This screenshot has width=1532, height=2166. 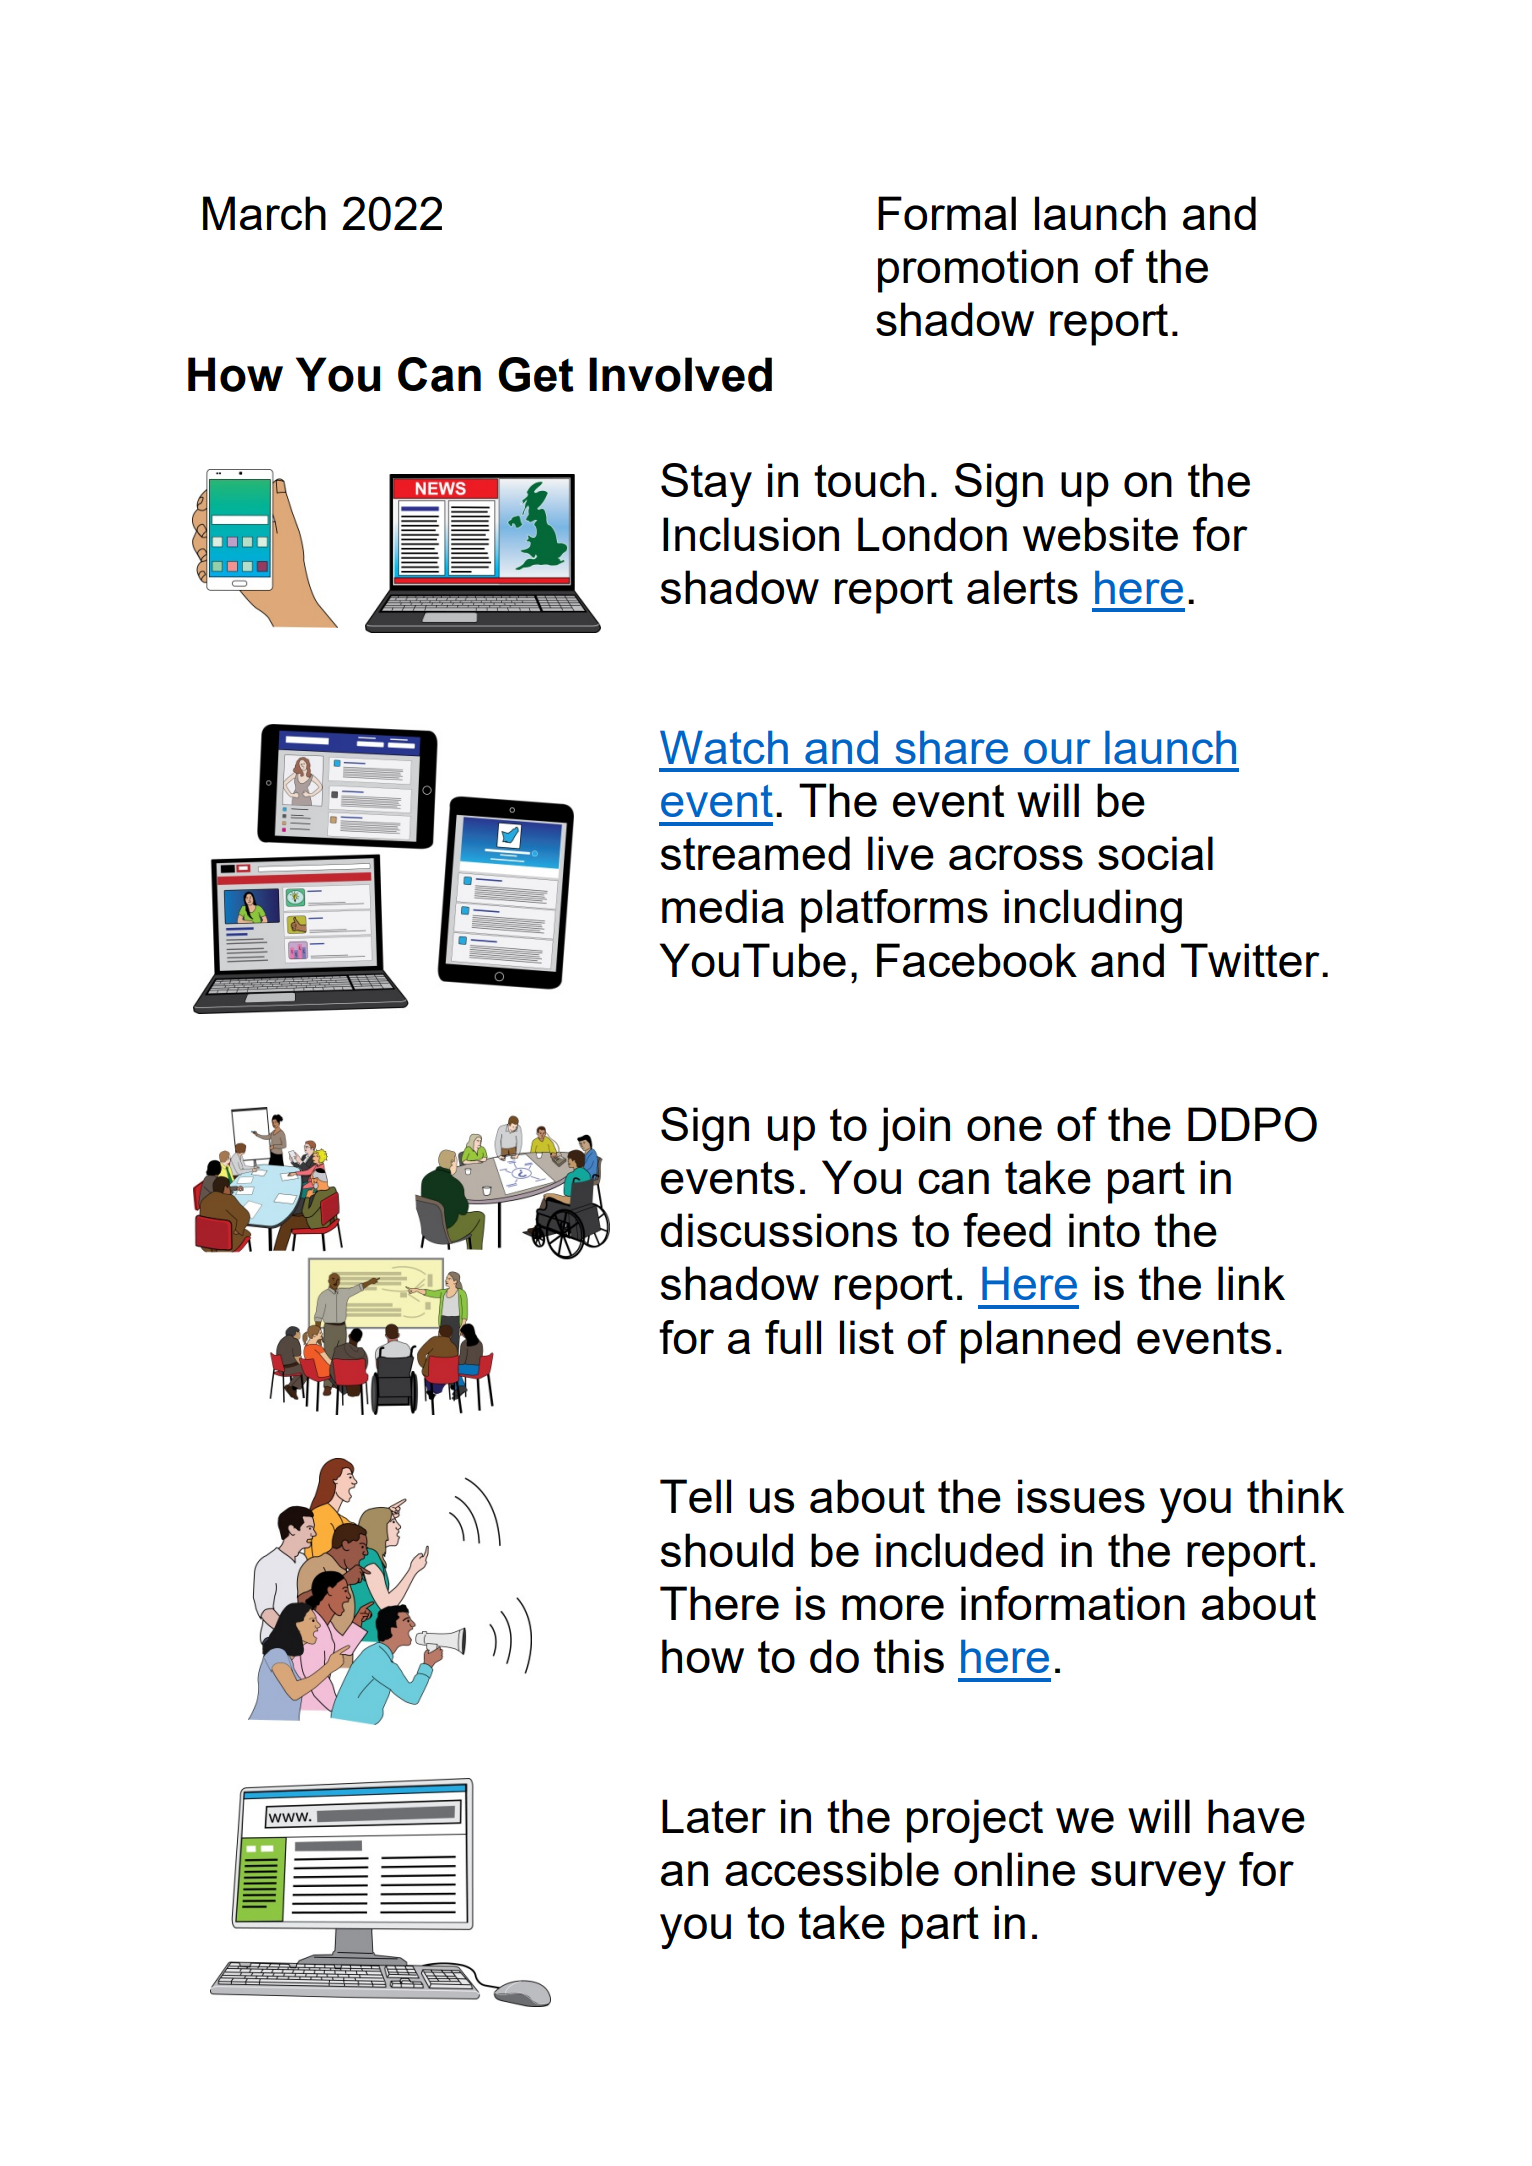 What do you see at coordinates (264, 213) in the screenshot?
I see `March` at bounding box center [264, 213].
